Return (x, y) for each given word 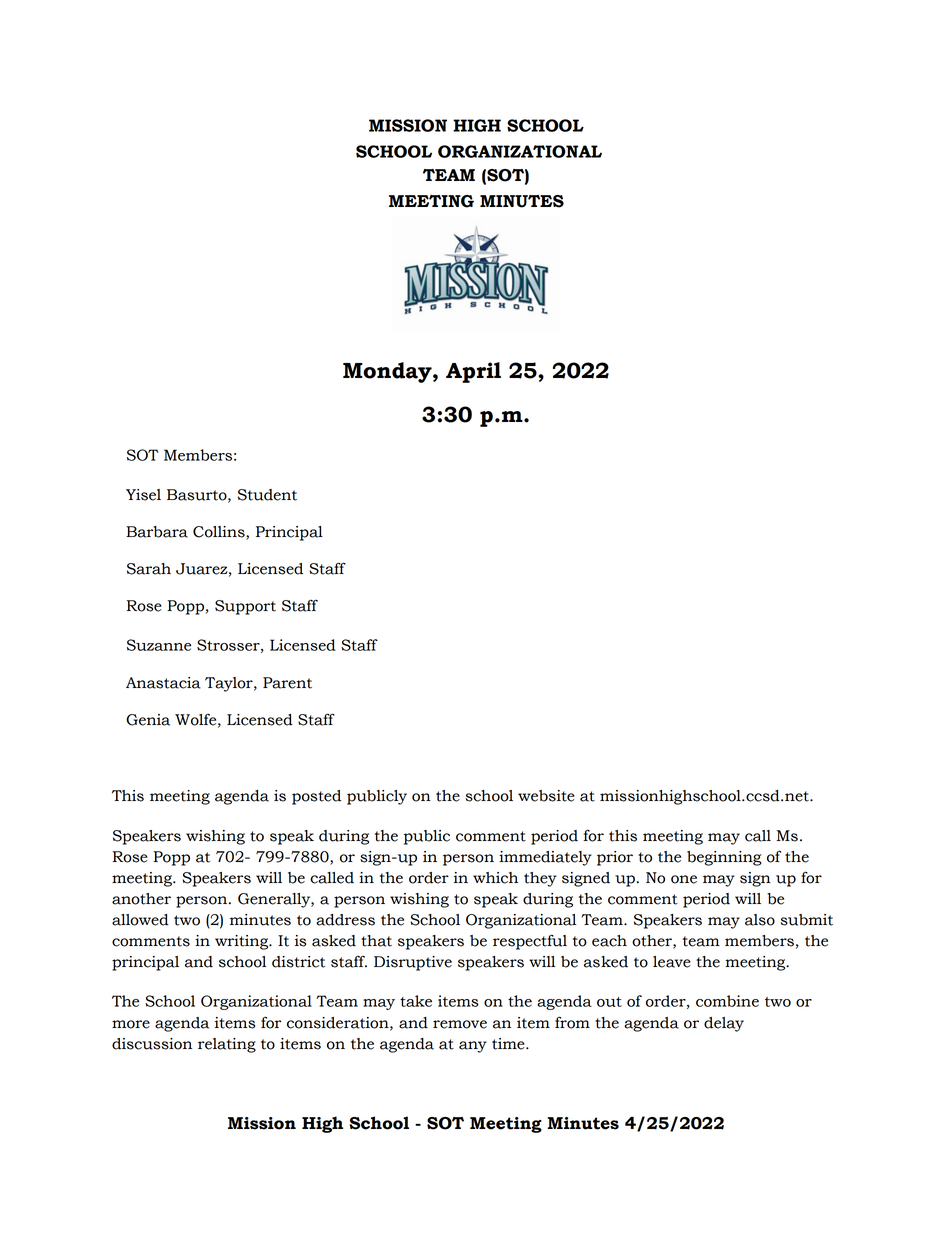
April (473, 372)
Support (245, 607)
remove (460, 1024)
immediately (545, 858)
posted (316, 797)
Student (267, 495)
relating (227, 1045)
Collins (220, 533)
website (546, 796)
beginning (724, 858)
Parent (287, 683)
